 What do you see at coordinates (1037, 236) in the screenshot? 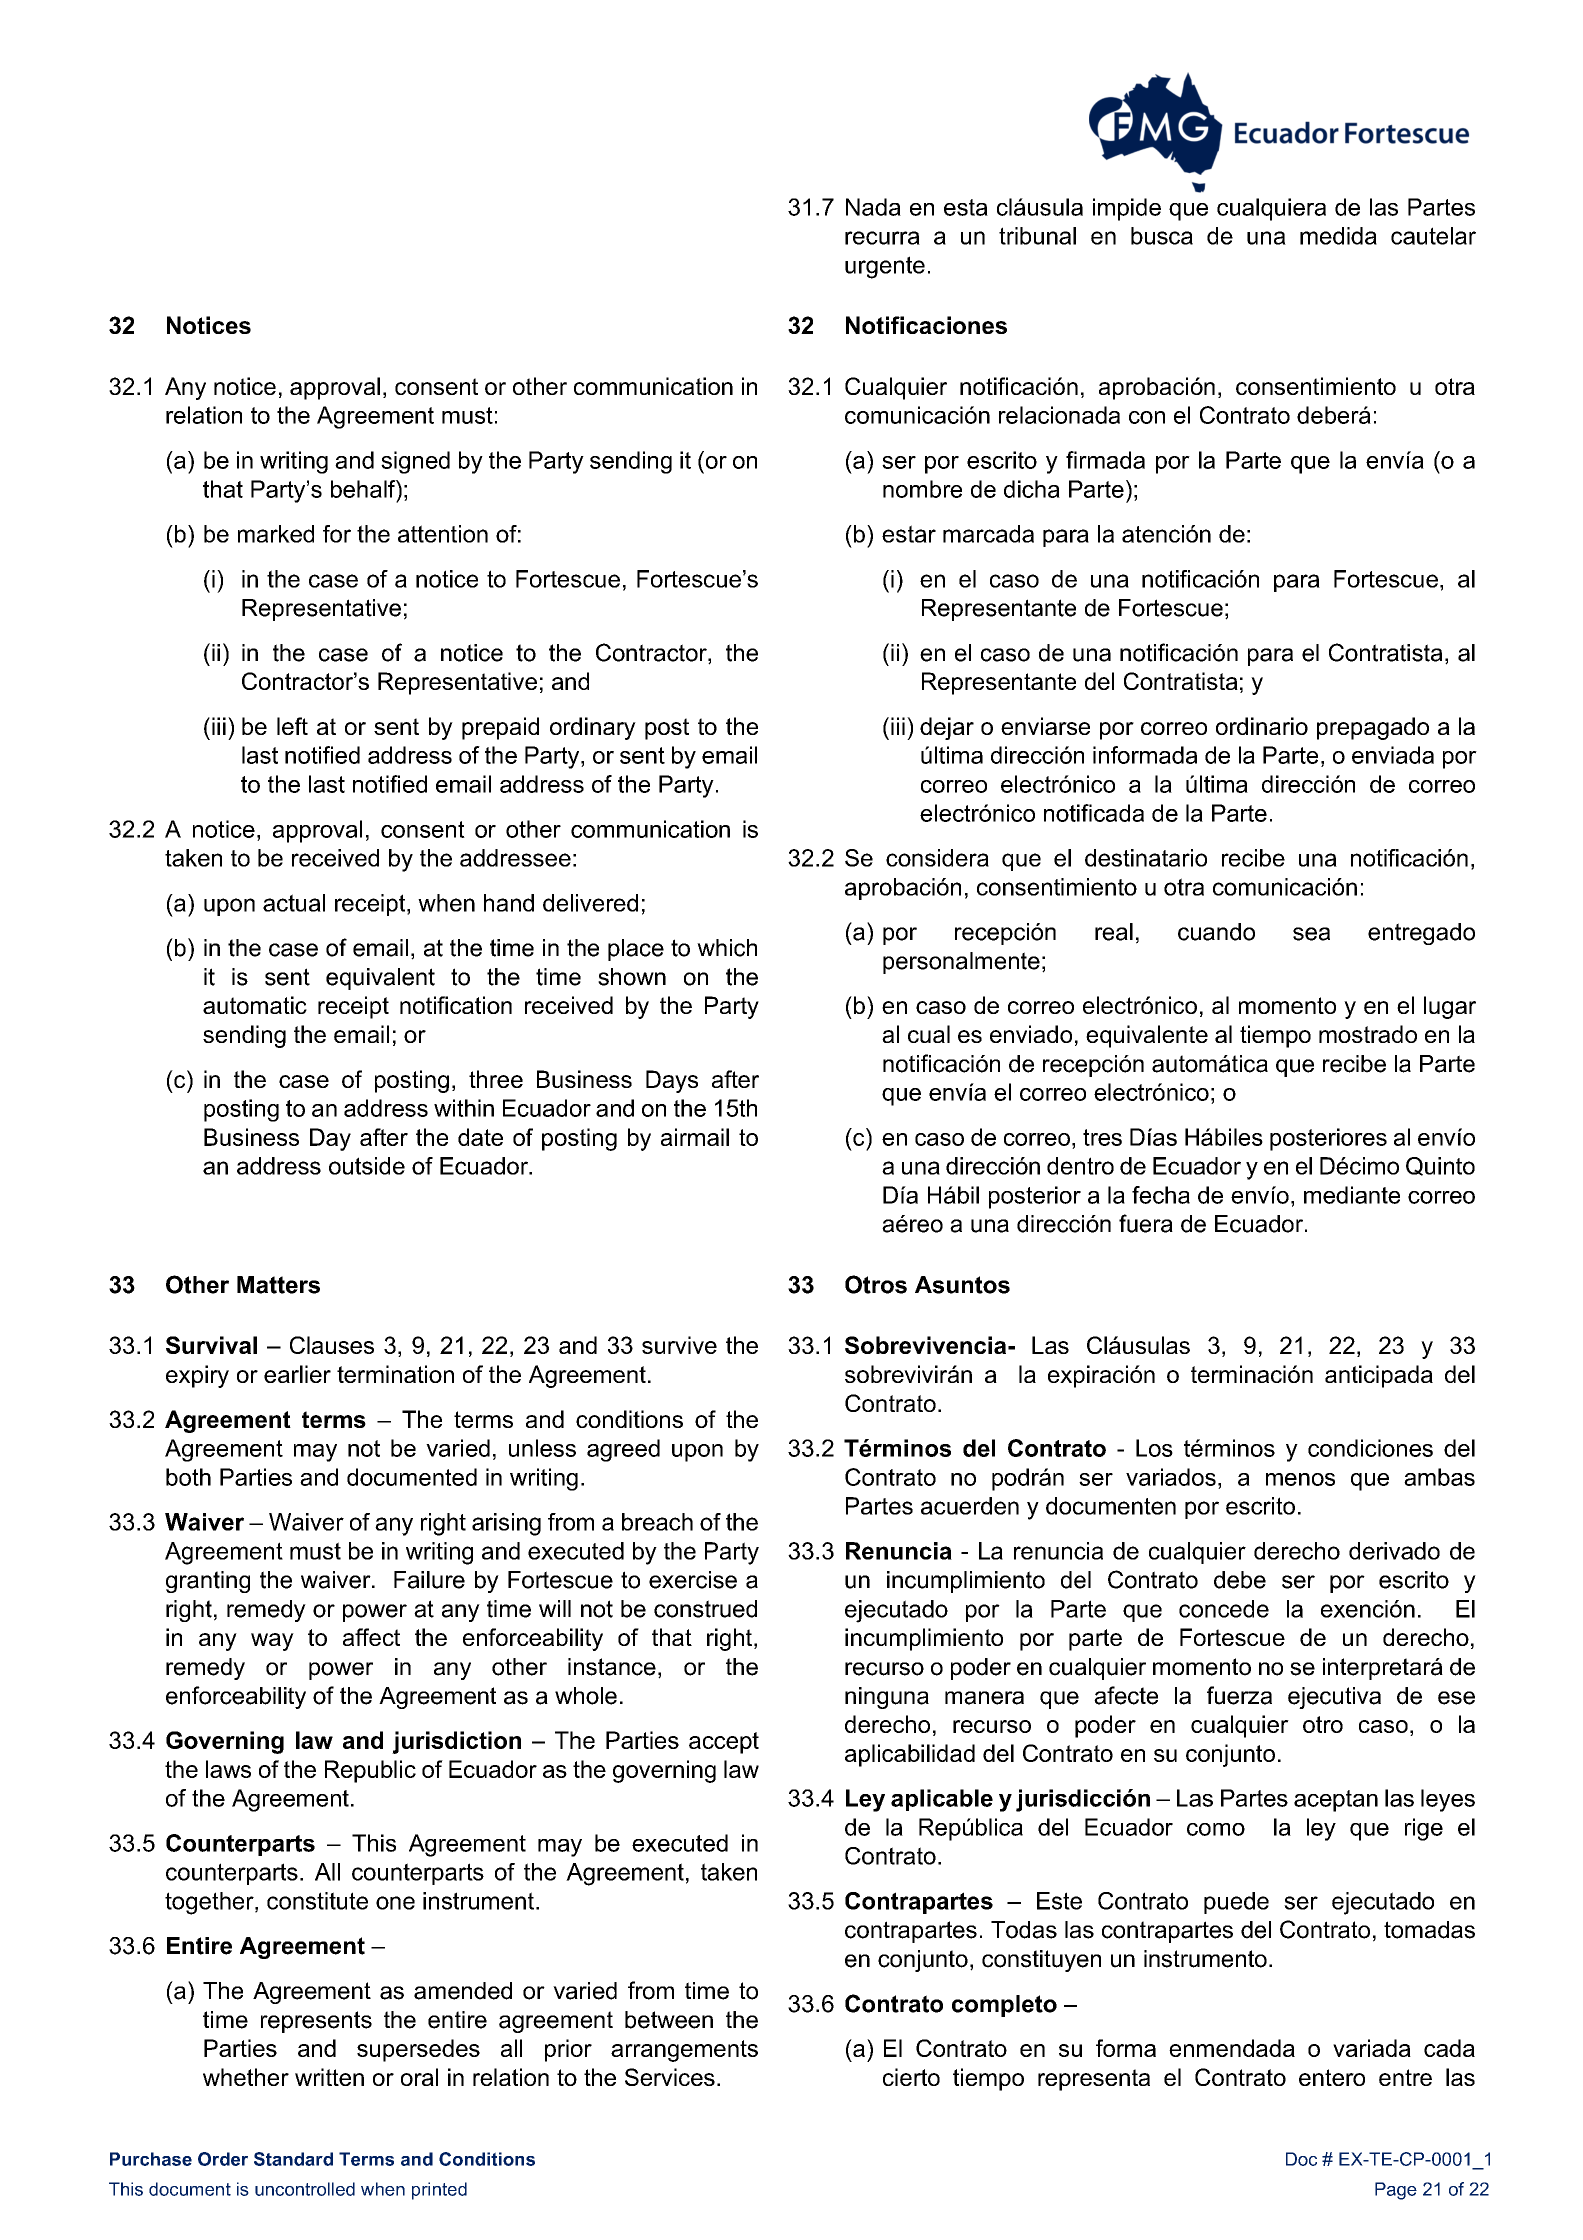
I see `tribunal` at bounding box center [1037, 236].
